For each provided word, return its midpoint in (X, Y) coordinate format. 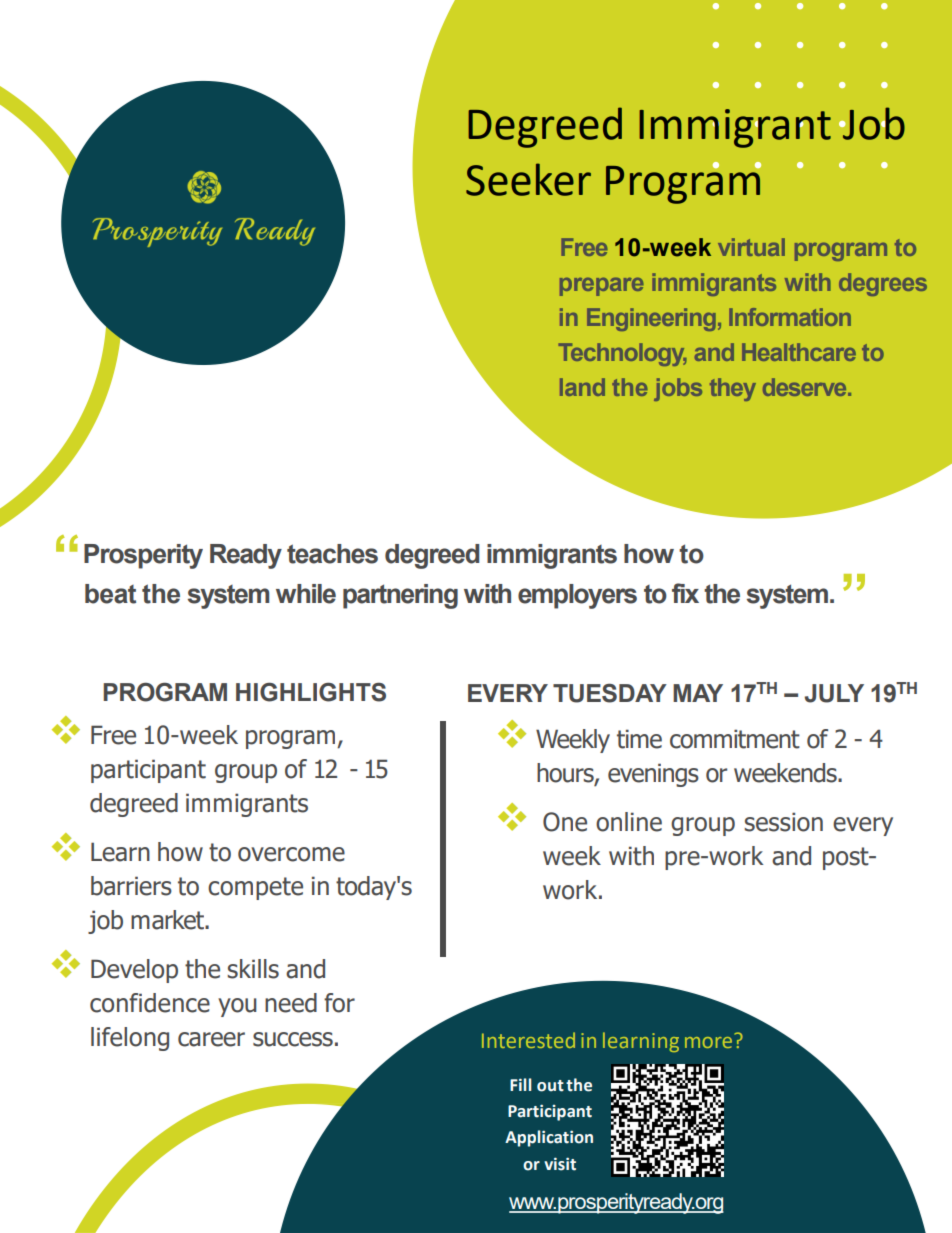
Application (549, 1138)
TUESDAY (610, 693)
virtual (751, 247)
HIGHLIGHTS (311, 692)
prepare (602, 286)
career (211, 1039)
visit (560, 1164)
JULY (834, 693)
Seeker (528, 179)
